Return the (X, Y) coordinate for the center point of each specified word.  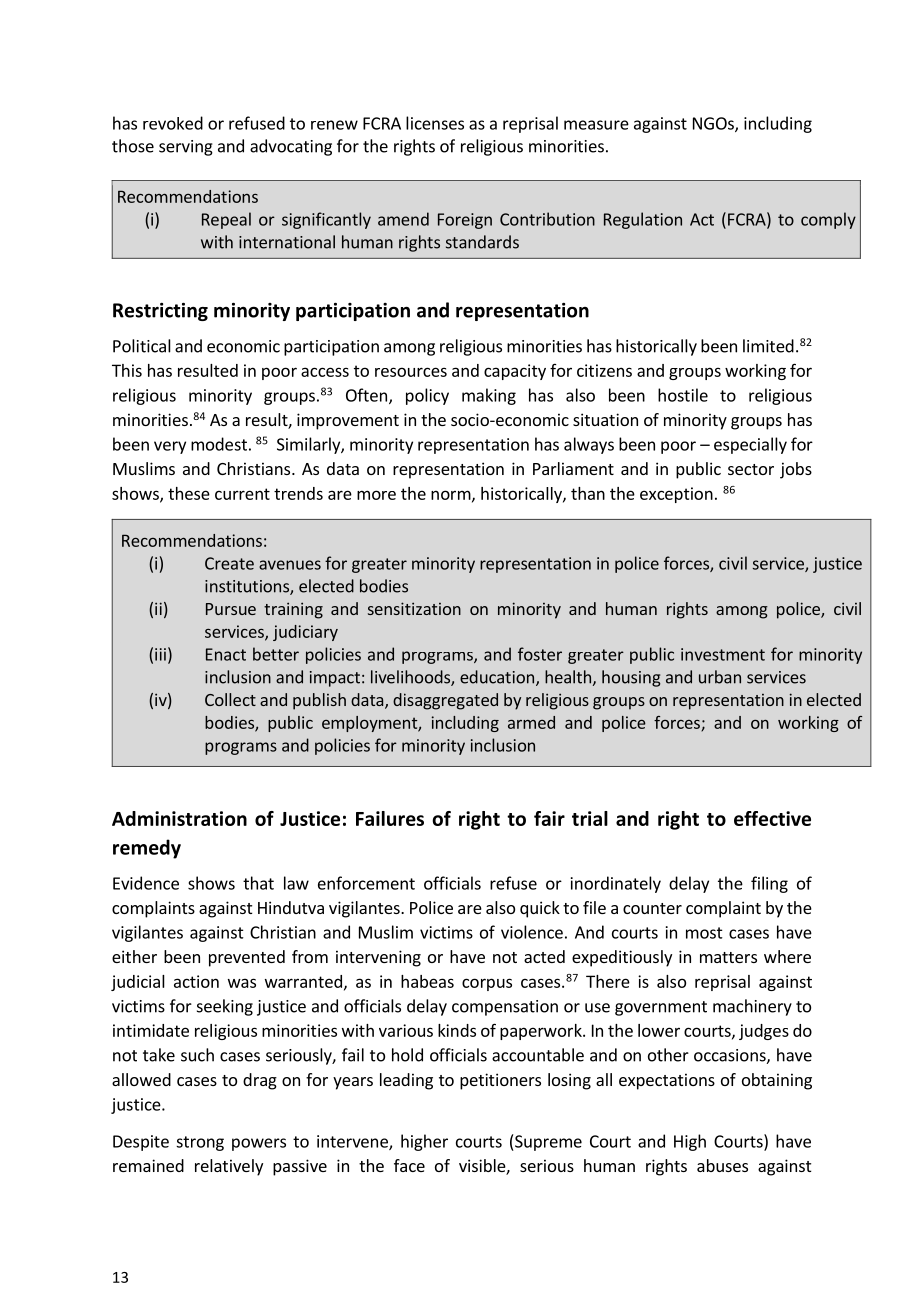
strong (200, 1143)
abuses (722, 1165)
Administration (179, 818)
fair (549, 818)
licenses (435, 123)
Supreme (547, 1143)
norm (451, 495)
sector (751, 469)
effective (772, 818)
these (189, 493)
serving (186, 148)
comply (828, 220)
